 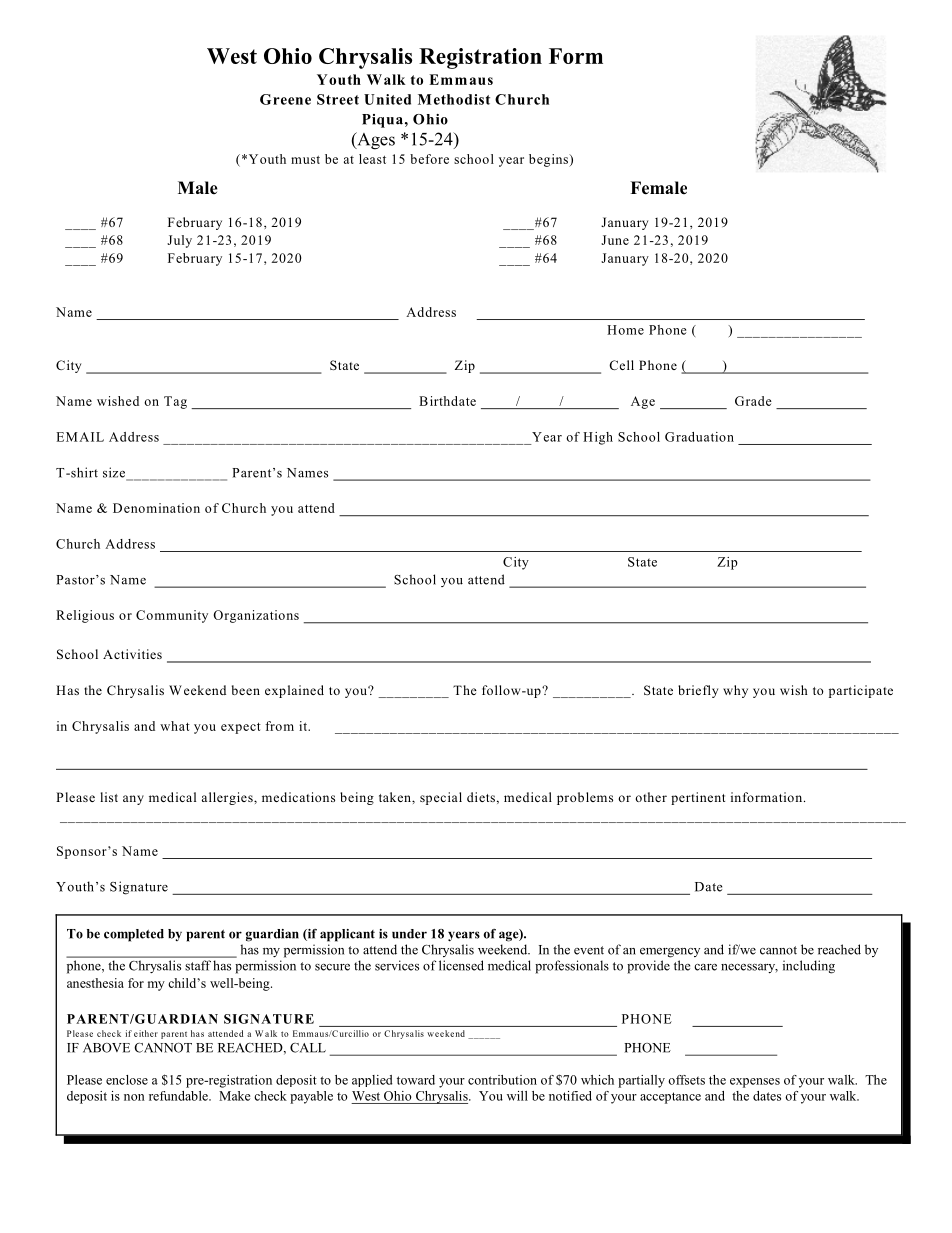 What do you see at coordinates (285, 99) in the screenshot?
I see `Greene` at bounding box center [285, 99].
